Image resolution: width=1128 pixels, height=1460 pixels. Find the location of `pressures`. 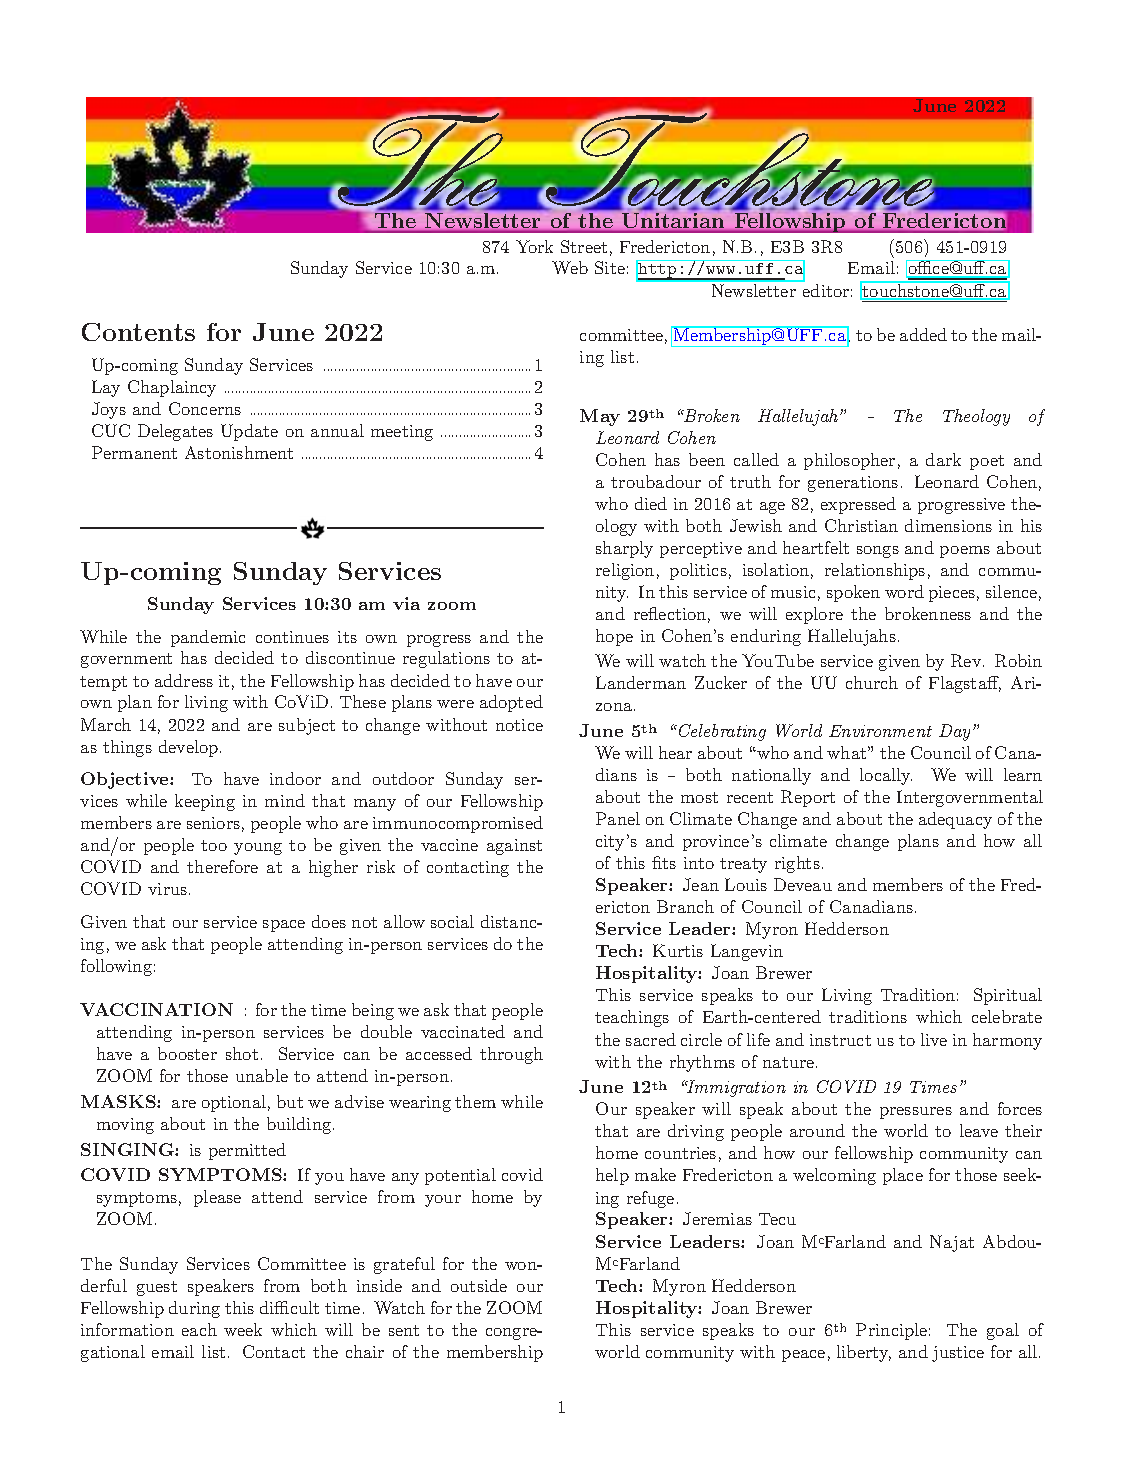

pressures is located at coordinates (916, 1113).
